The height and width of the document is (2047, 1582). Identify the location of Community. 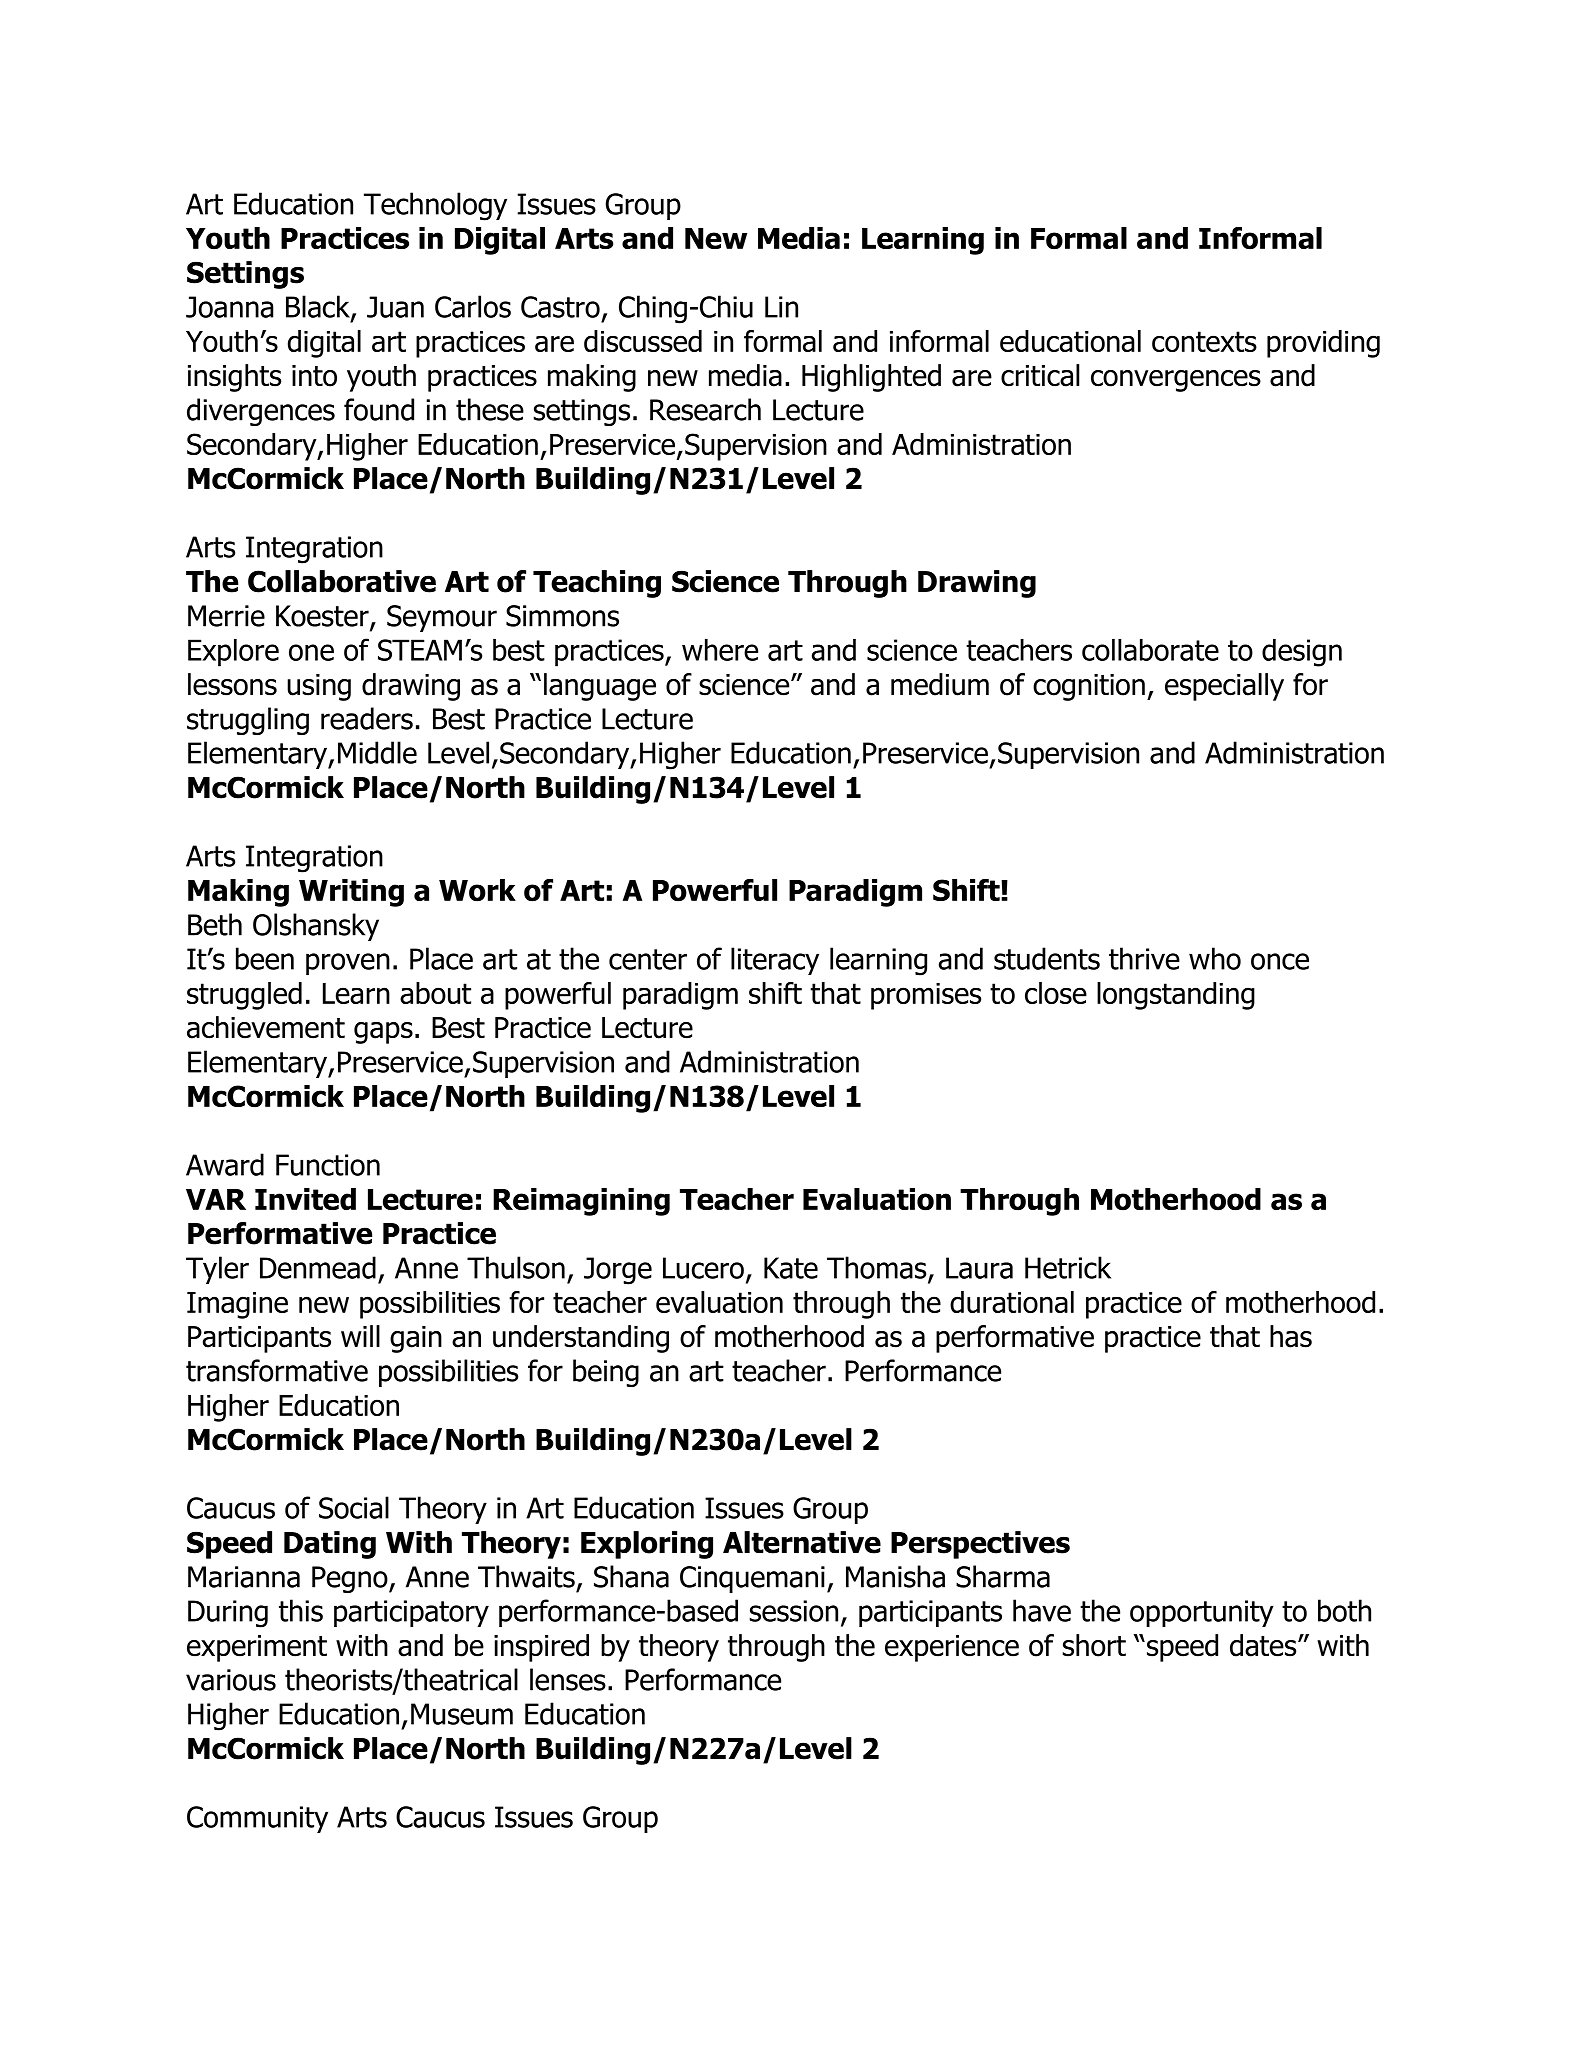
(257, 1819).
